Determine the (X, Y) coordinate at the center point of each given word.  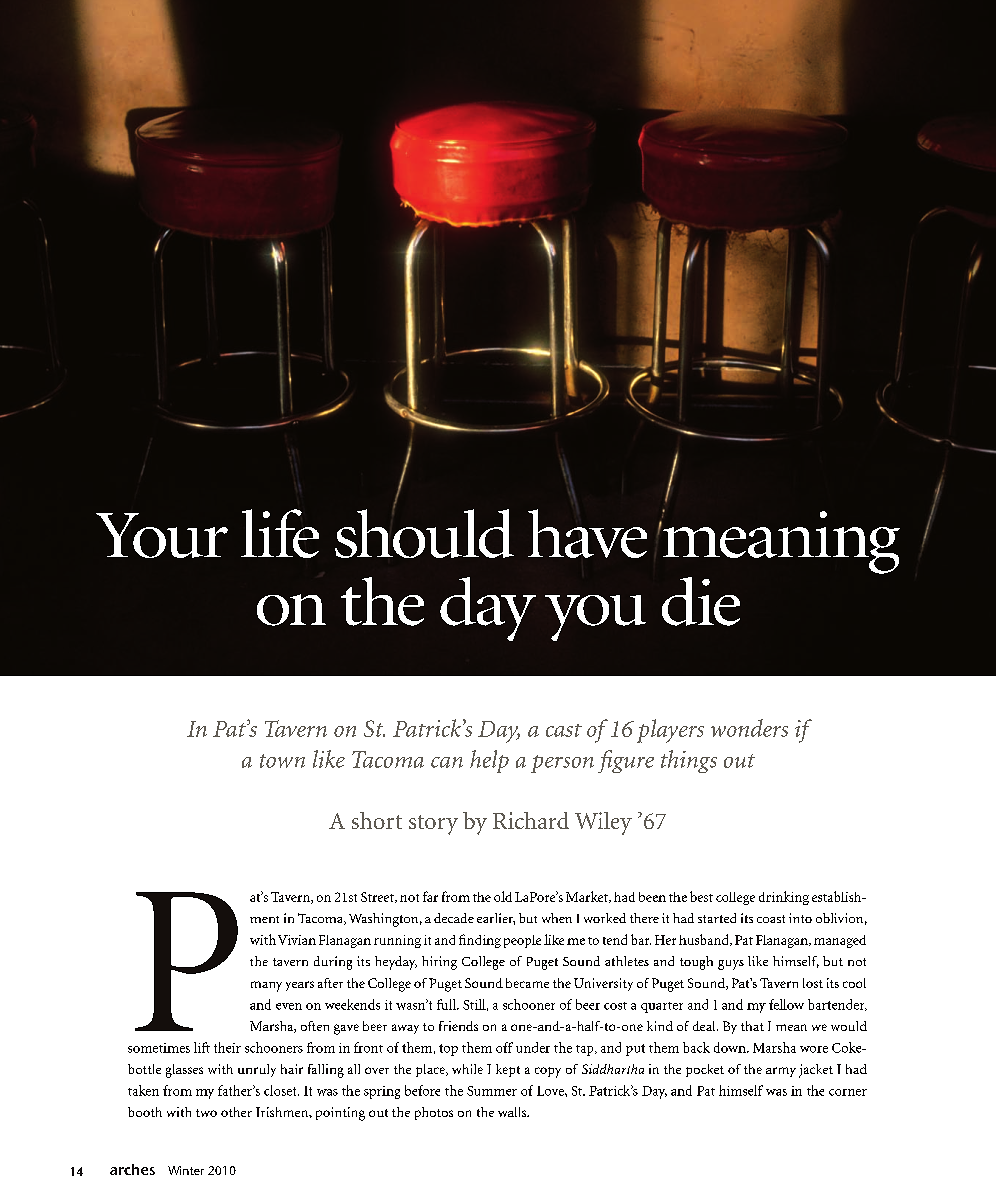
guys (731, 965)
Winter (186, 1170)
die (701, 601)
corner (848, 1092)
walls (513, 1112)
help (489, 761)
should (424, 532)
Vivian (297, 940)
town (282, 761)
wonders (749, 728)
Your (162, 535)
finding (480, 941)
